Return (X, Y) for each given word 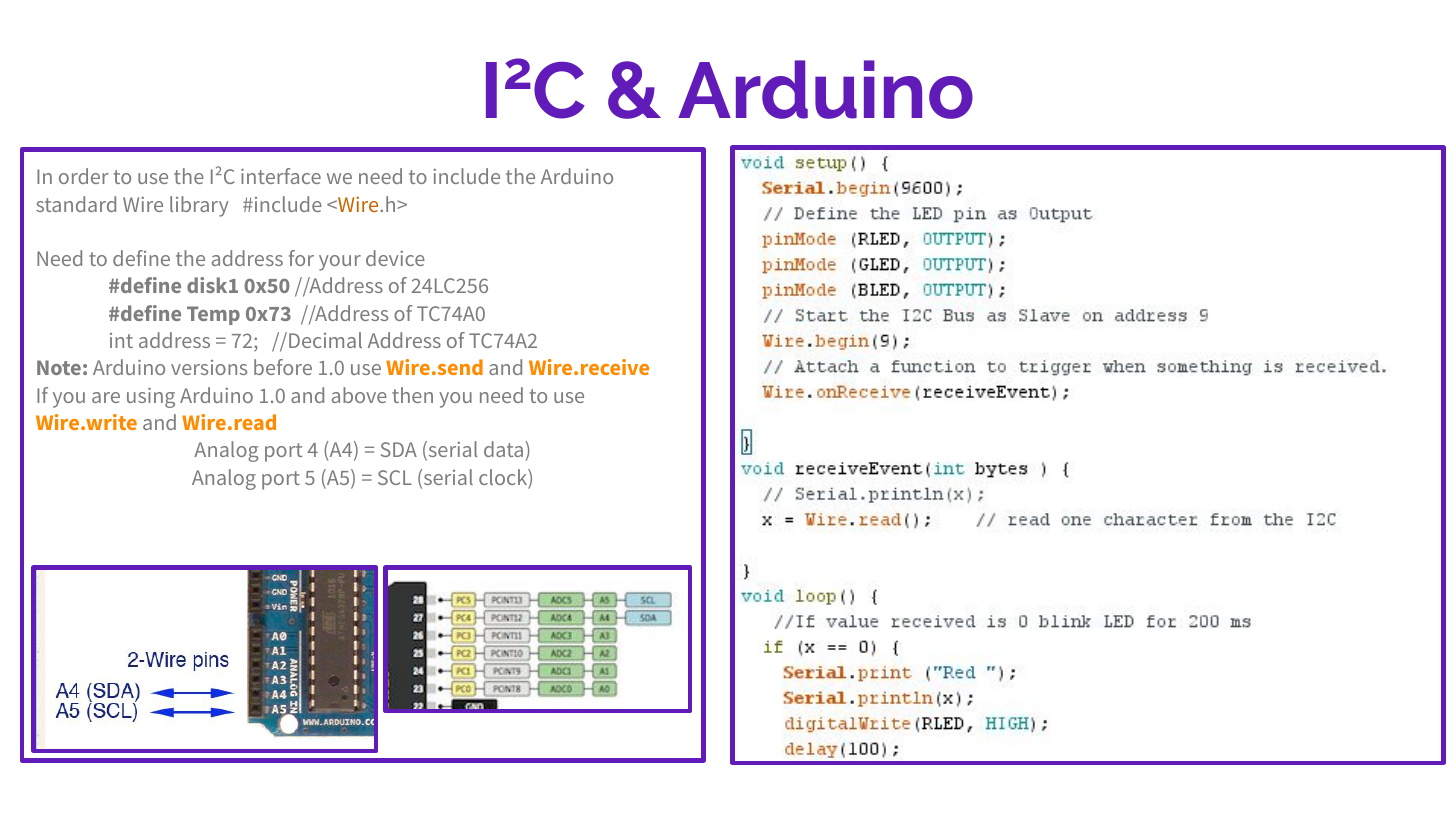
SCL (395, 477)
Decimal (325, 340)
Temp (213, 315)
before (283, 367)
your (340, 263)
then (412, 395)
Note (59, 367)
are (106, 397)
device (395, 258)
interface (281, 176)
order (84, 176)
